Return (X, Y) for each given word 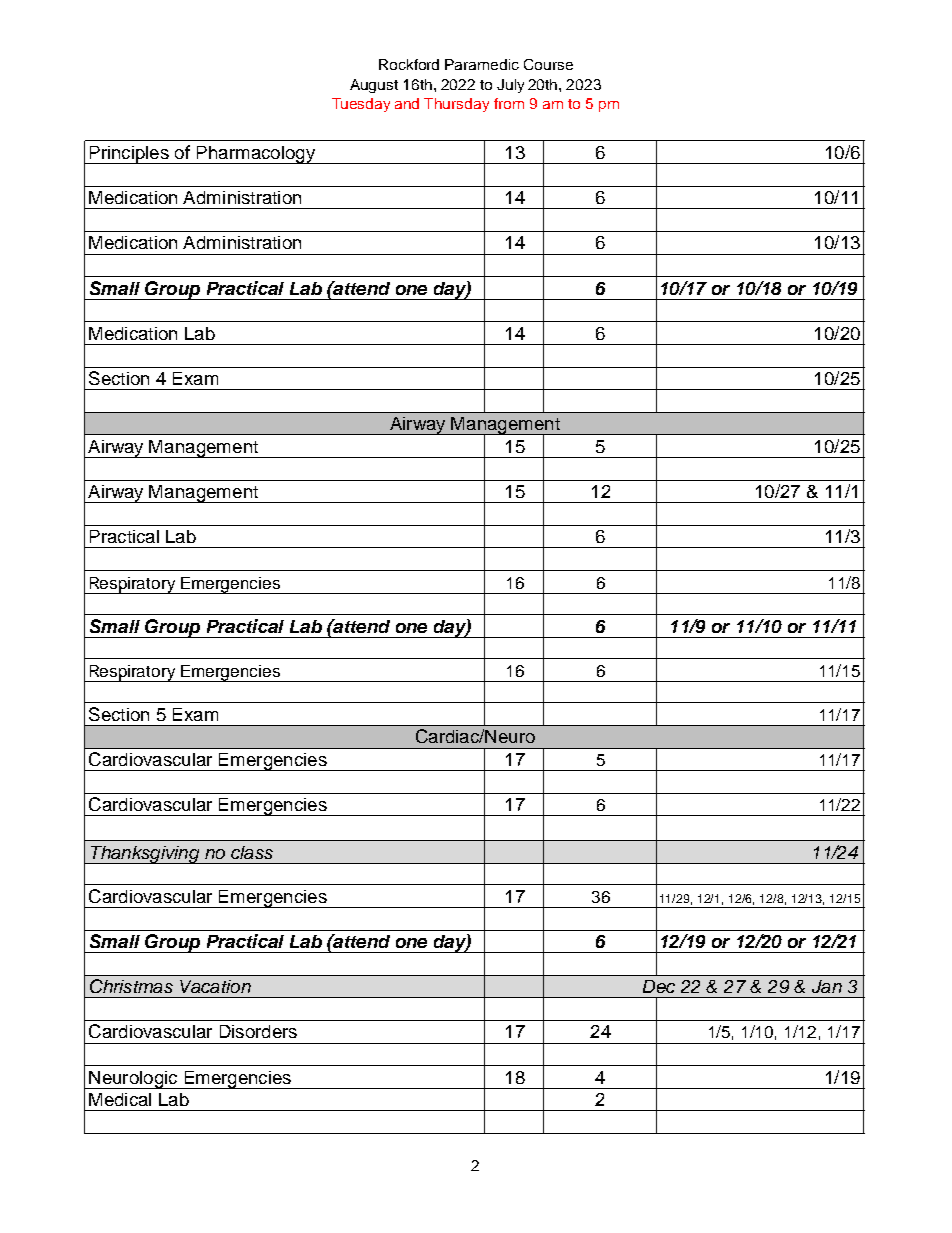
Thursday (456, 105)
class (252, 852)
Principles (129, 155)
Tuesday (361, 105)
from (509, 103)
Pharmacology (255, 155)
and (407, 103)
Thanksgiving (145, 855)
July (510, 86)
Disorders (258, 1031)
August (374, 86)
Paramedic (482, 64)
